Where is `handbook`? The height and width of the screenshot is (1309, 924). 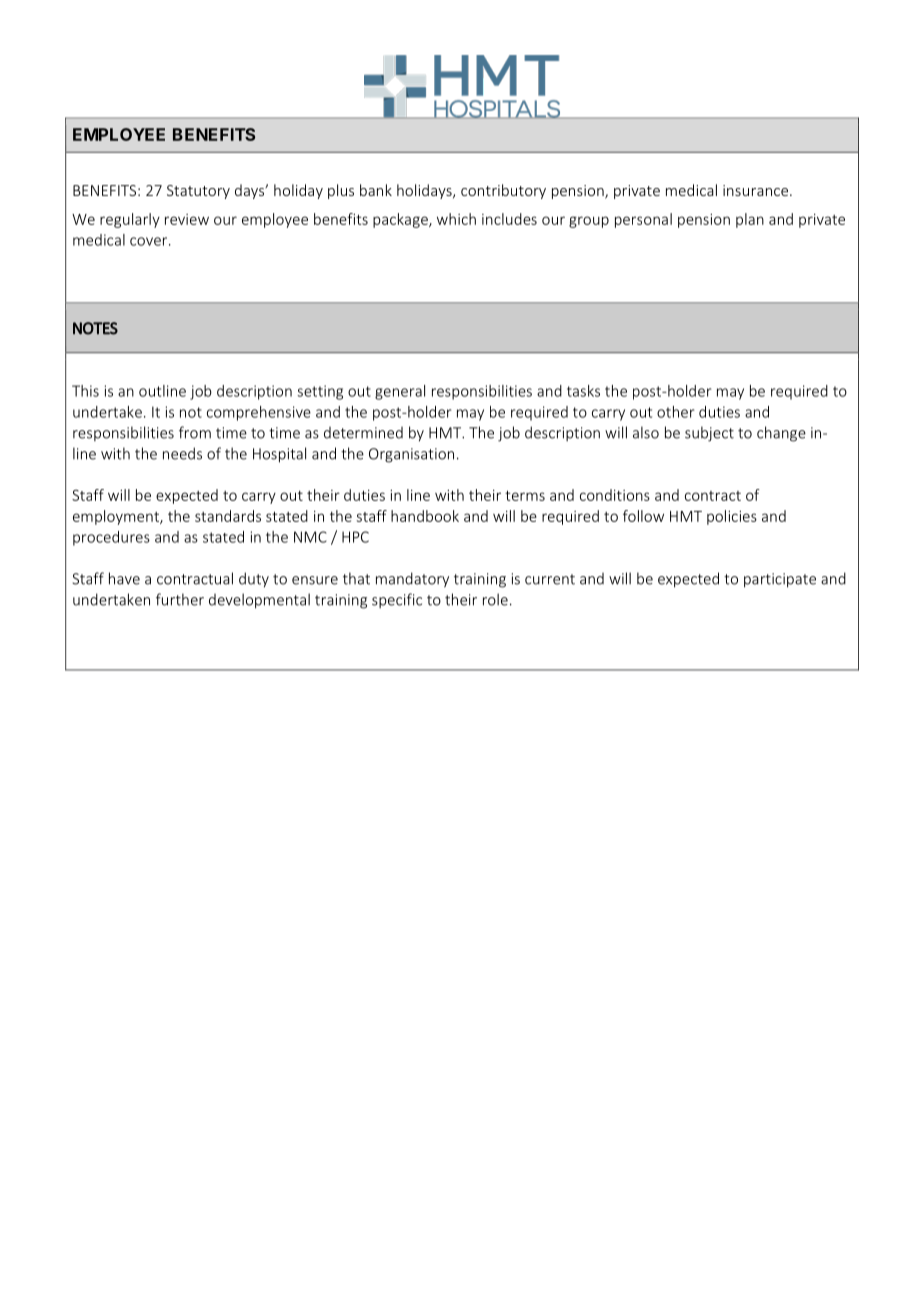
handbook is located at coordinates (425, 516).
